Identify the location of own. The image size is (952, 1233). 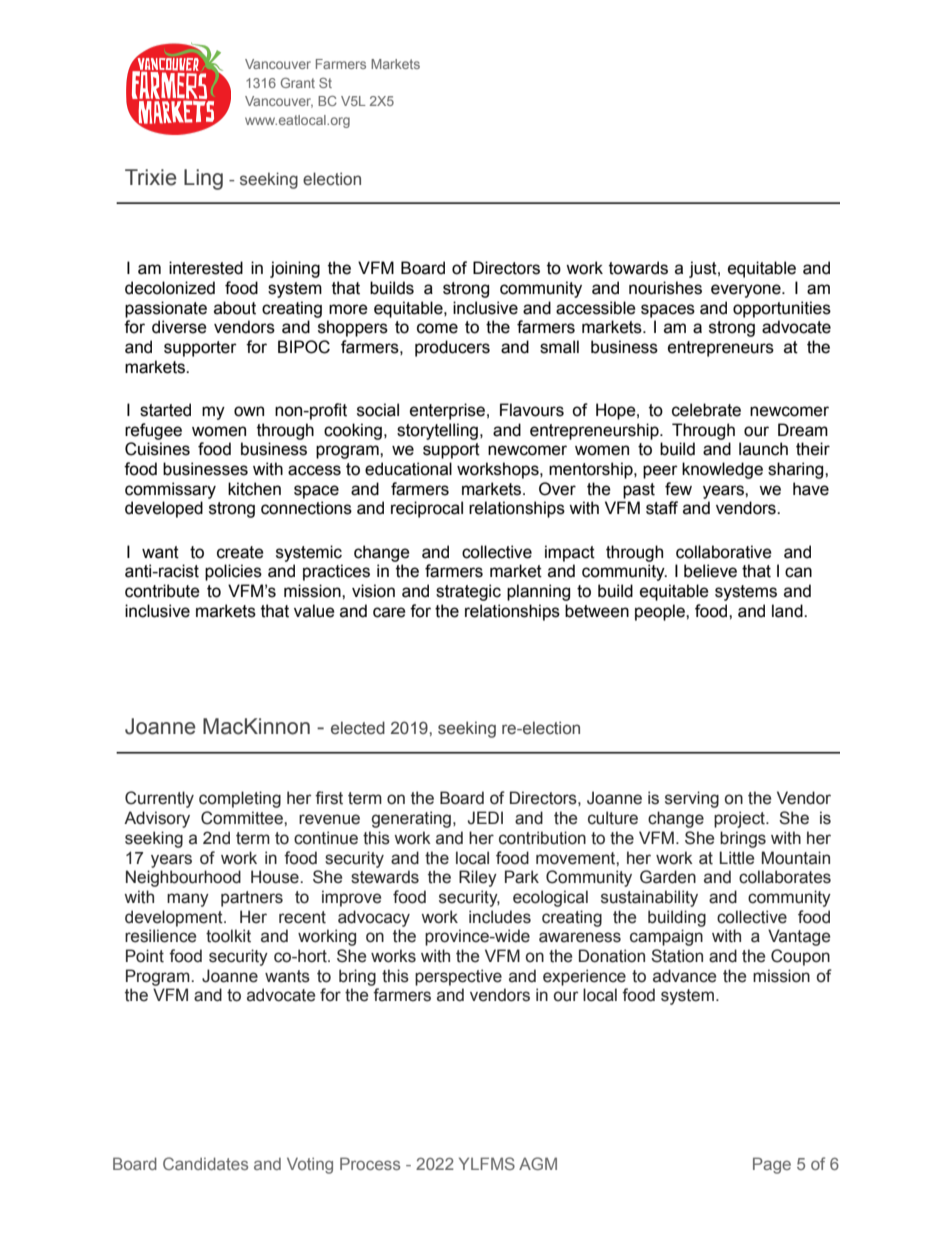
(249, 411).
